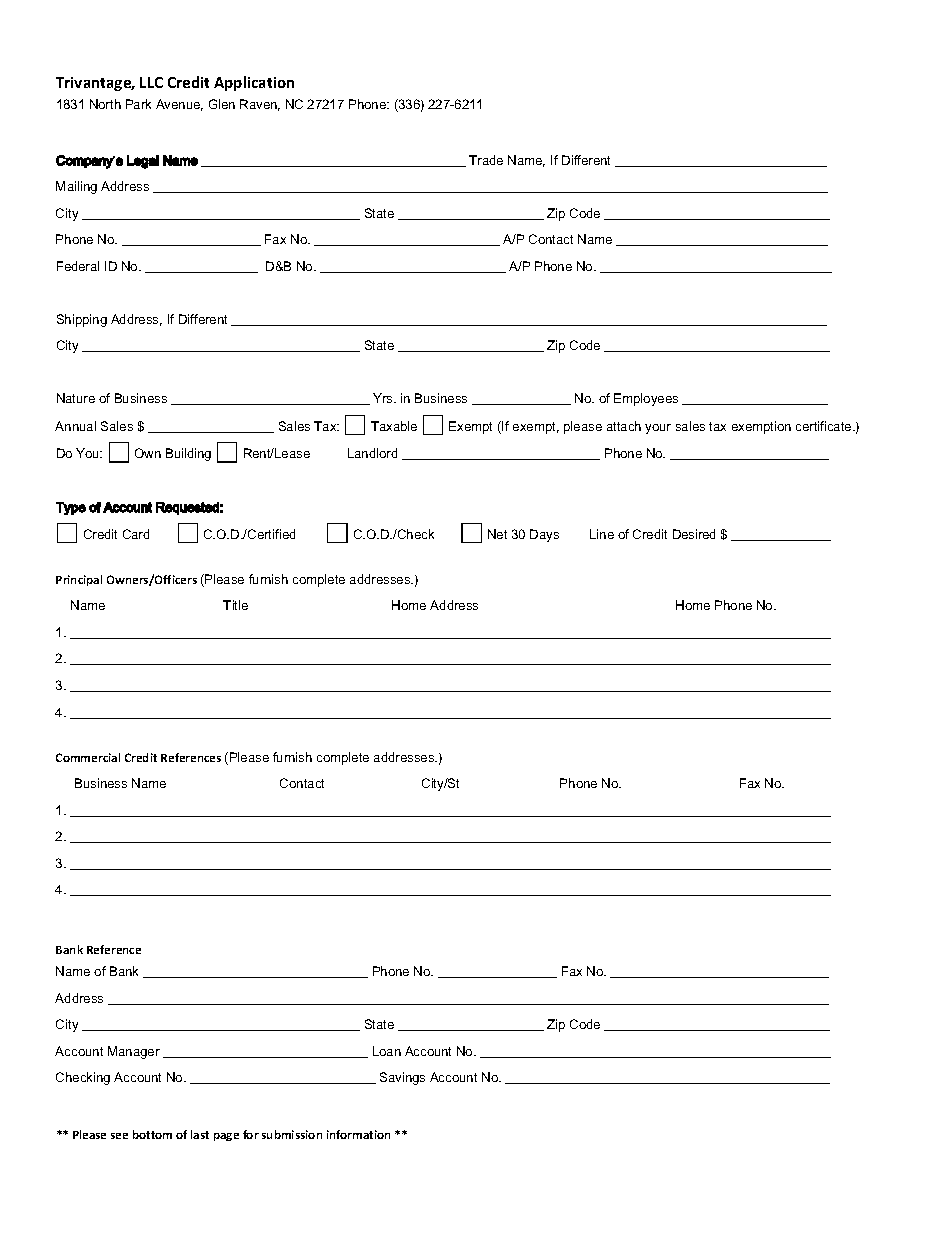 Image resolution: width=952 pixels, height=1233 pixels. What do you see at coordinates (497, 534) in the screenshot?
I see `Net` at bounding box center [497, 534].
